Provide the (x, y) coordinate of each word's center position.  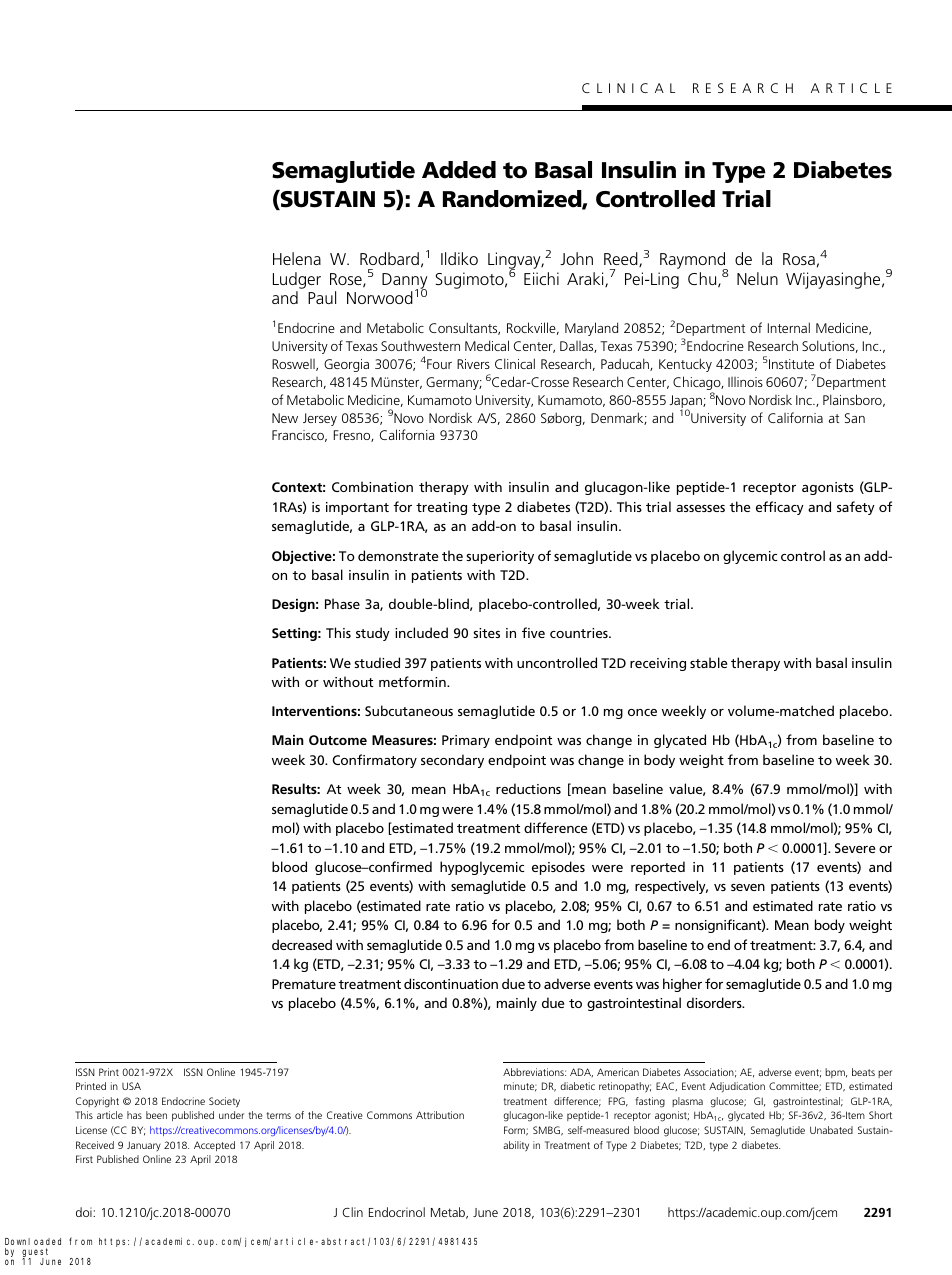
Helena (297, 258)
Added (459, 170)
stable (708, 662)
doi (85, 1212)
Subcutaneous (409, 710)
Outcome (338, 740)
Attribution (440, 1115)
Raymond (694, 262)
